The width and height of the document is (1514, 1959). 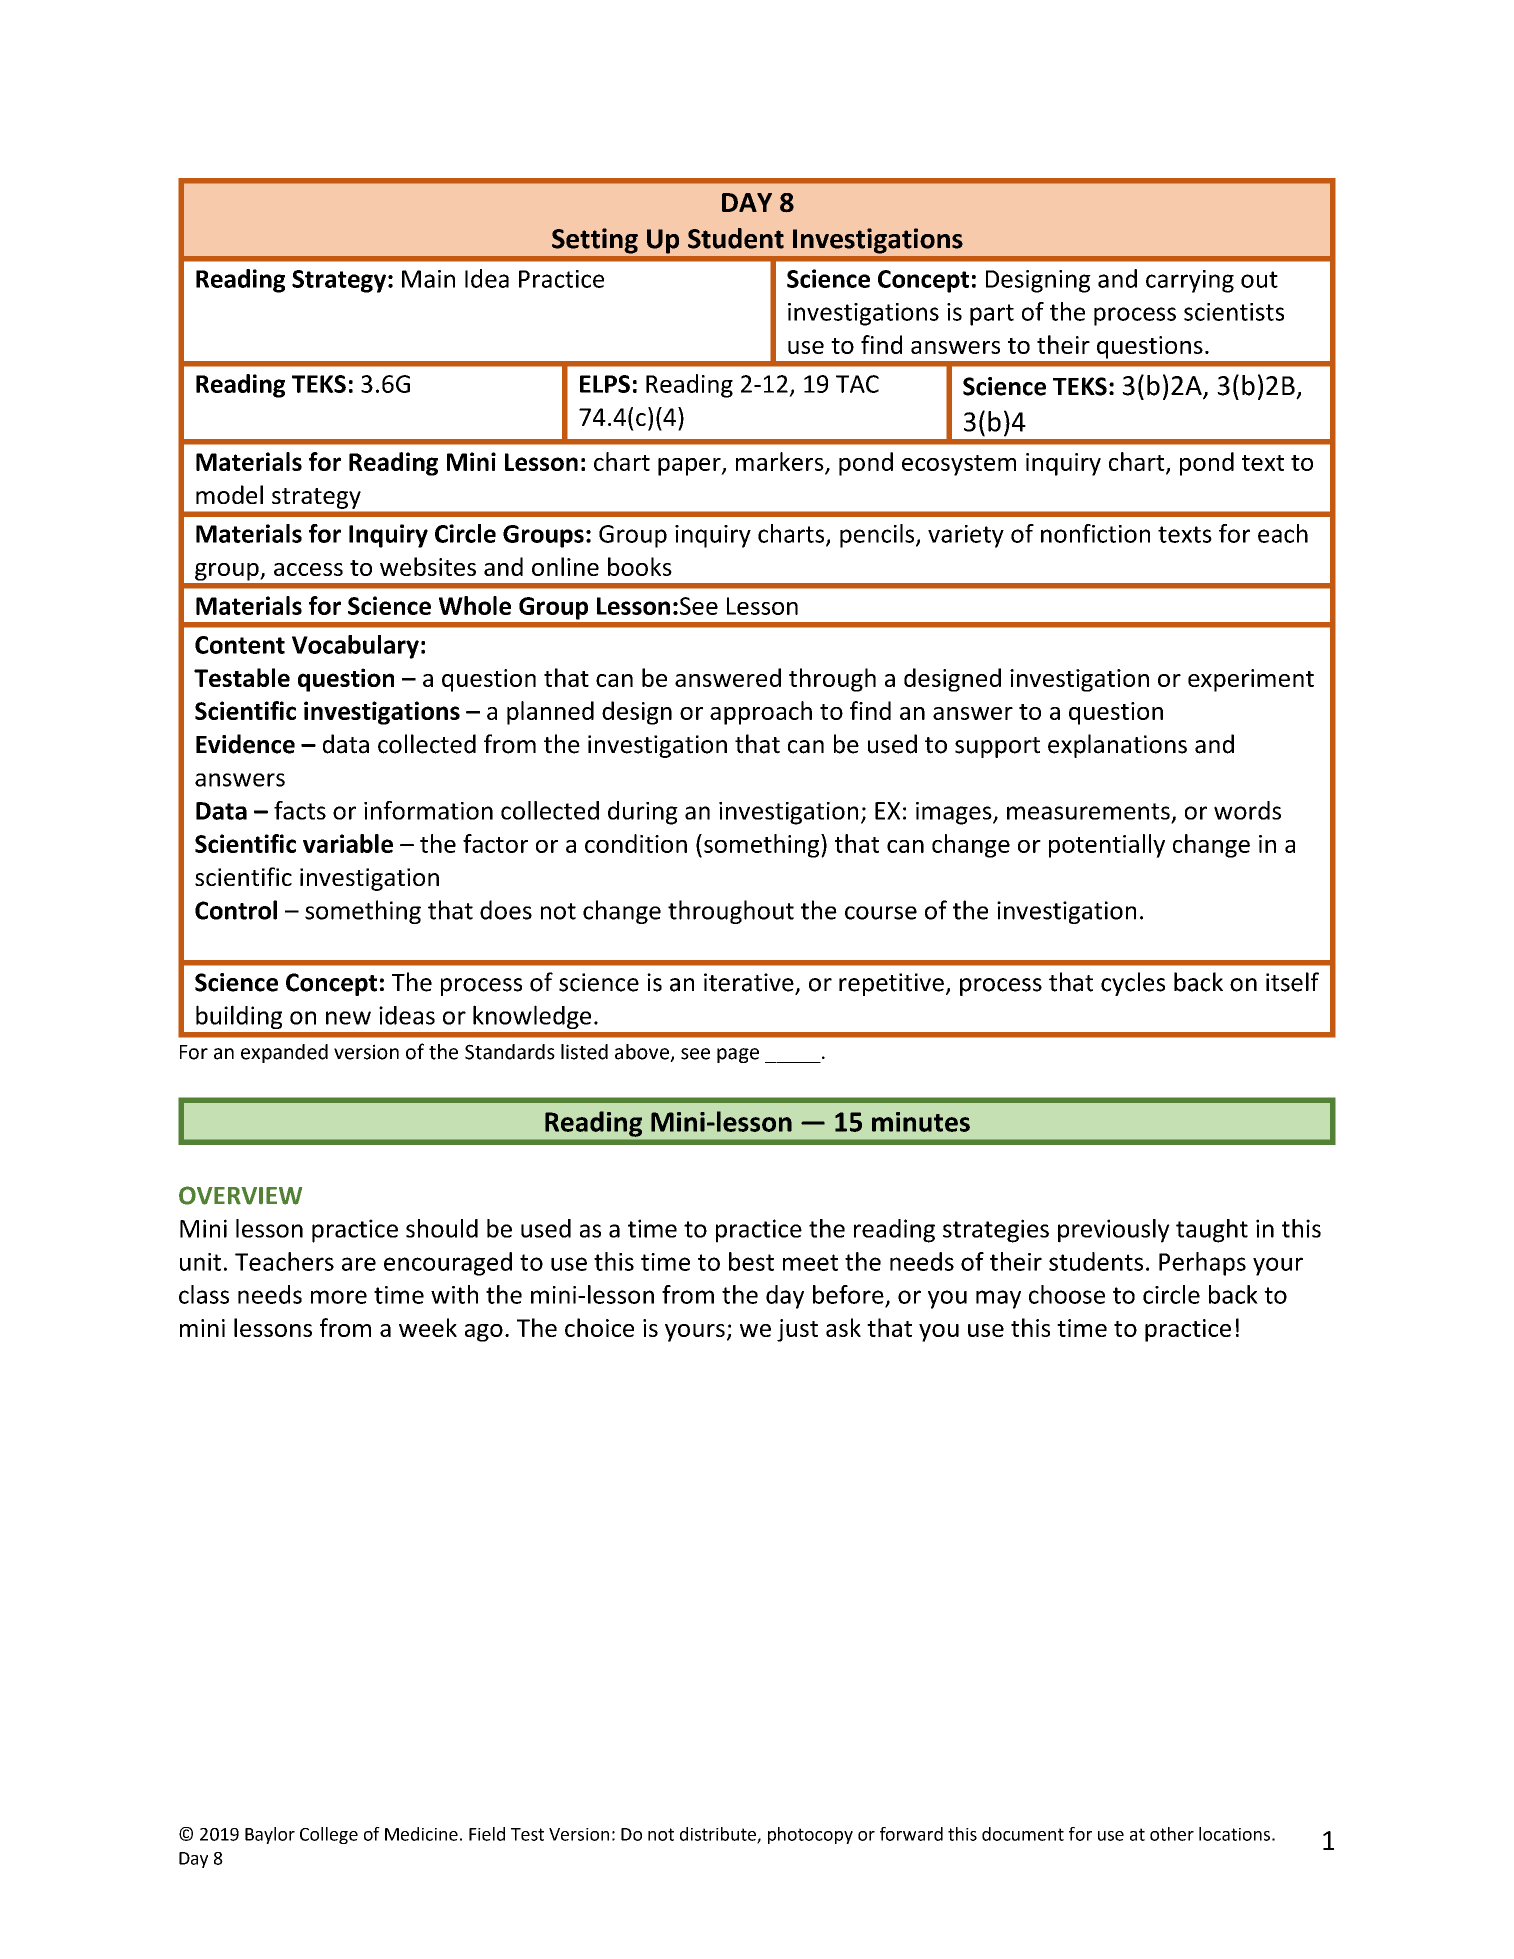 I want to click on TAC, so click(x=857, y=384).
